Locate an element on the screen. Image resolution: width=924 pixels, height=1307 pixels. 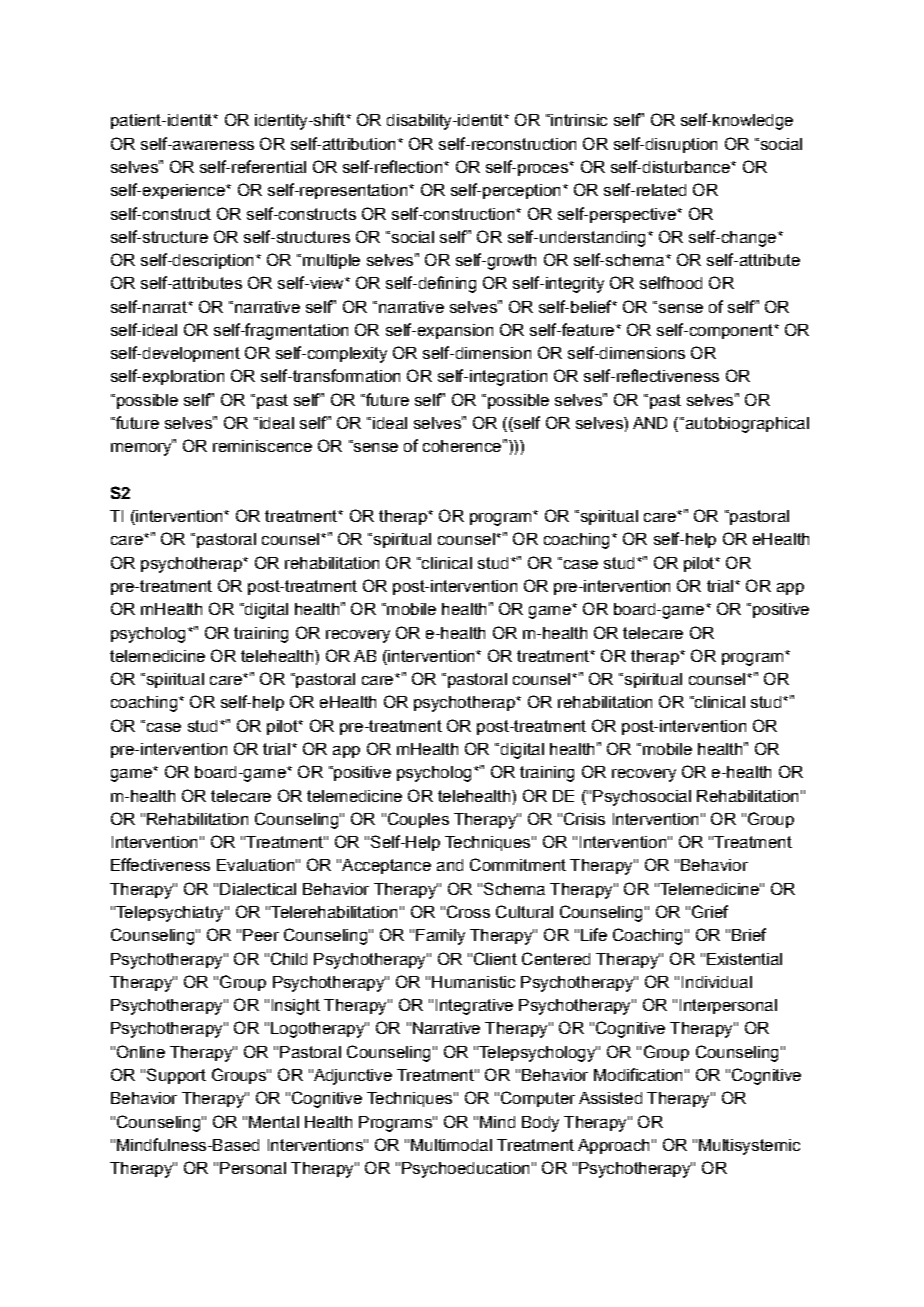
Family is located at coordinates (440, 937).
